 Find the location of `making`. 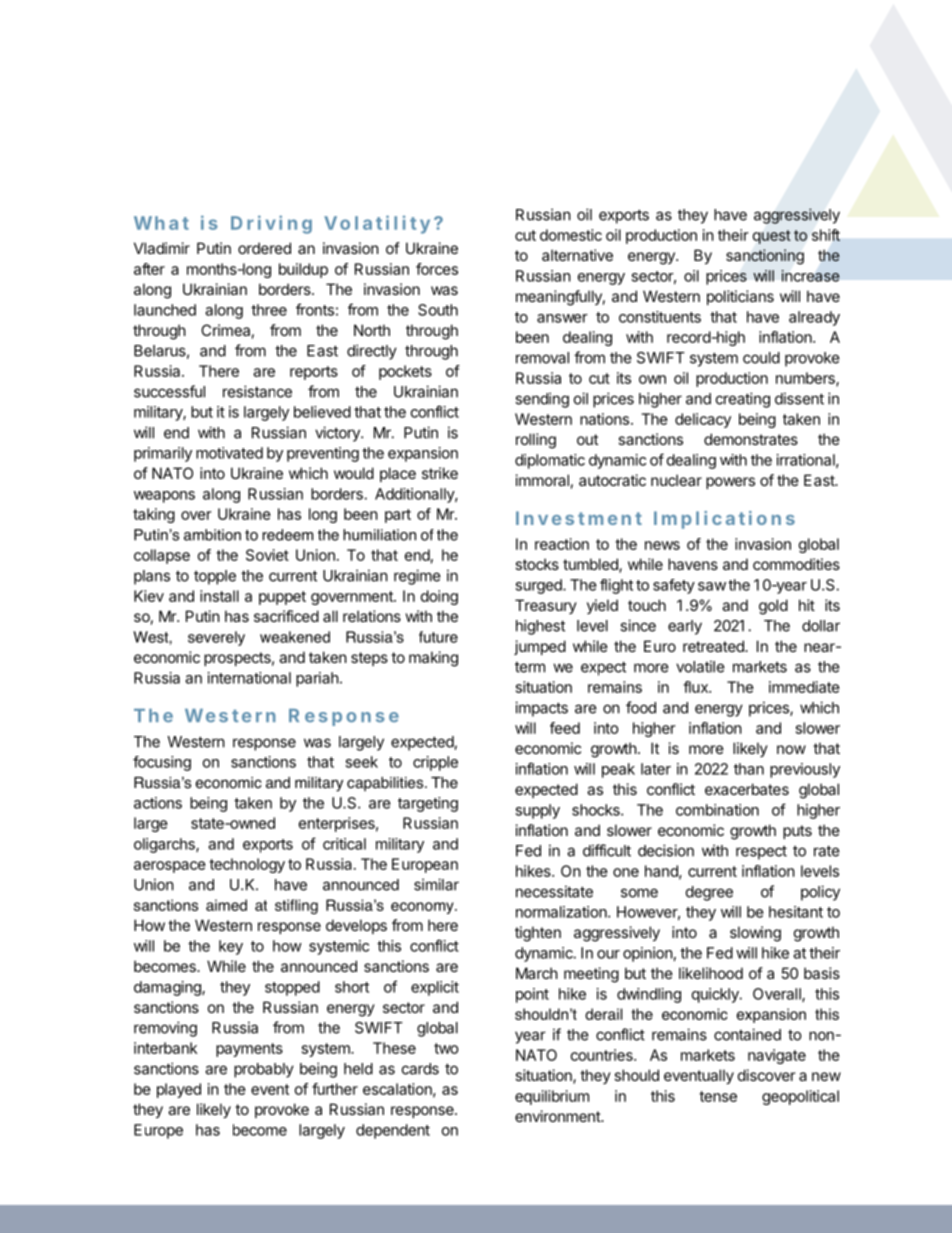

making is located at coordinates (433, 659).
